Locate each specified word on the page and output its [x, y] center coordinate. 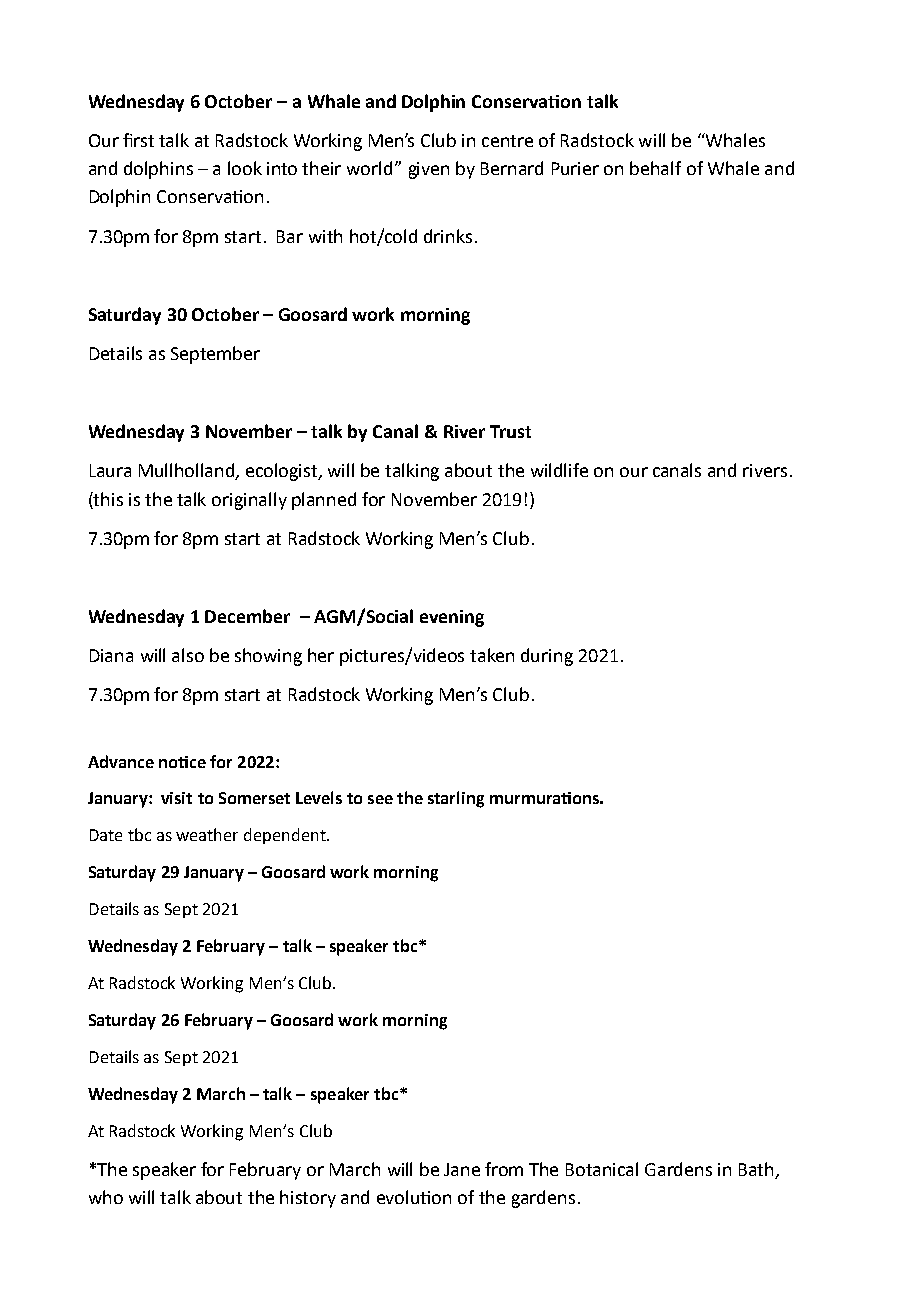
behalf [655, 168]
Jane [462, 1169]
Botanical [602, 1169]
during [547, 657]
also [188, 655]
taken [492, 655]
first [138, 140]
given [429, 170]
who [106, 1197]
